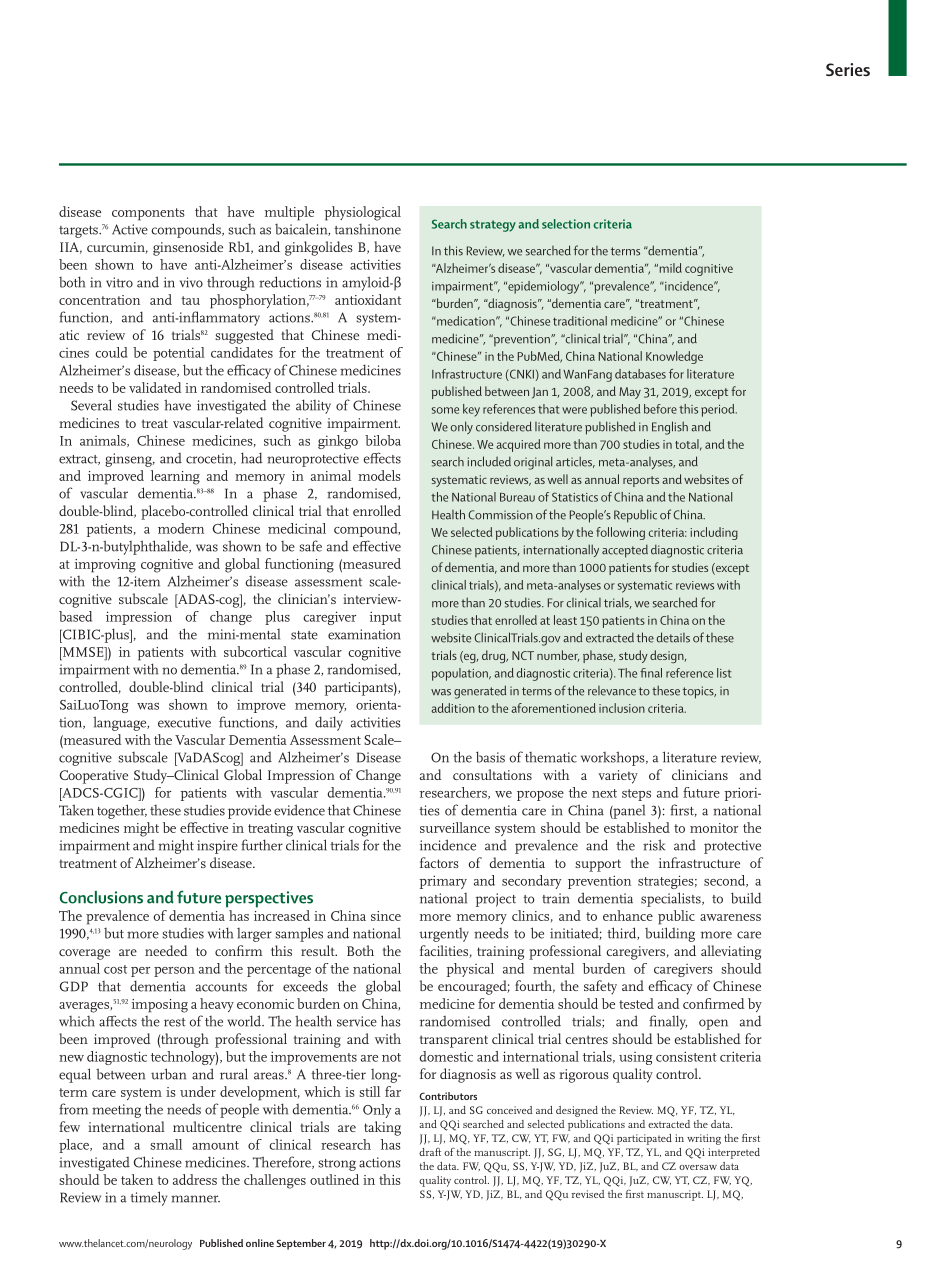 The height and width of the screenshot is (1279, 952). Describe the element at coordinates (699, 692) in the screenshot. I see `topics` at that location.
